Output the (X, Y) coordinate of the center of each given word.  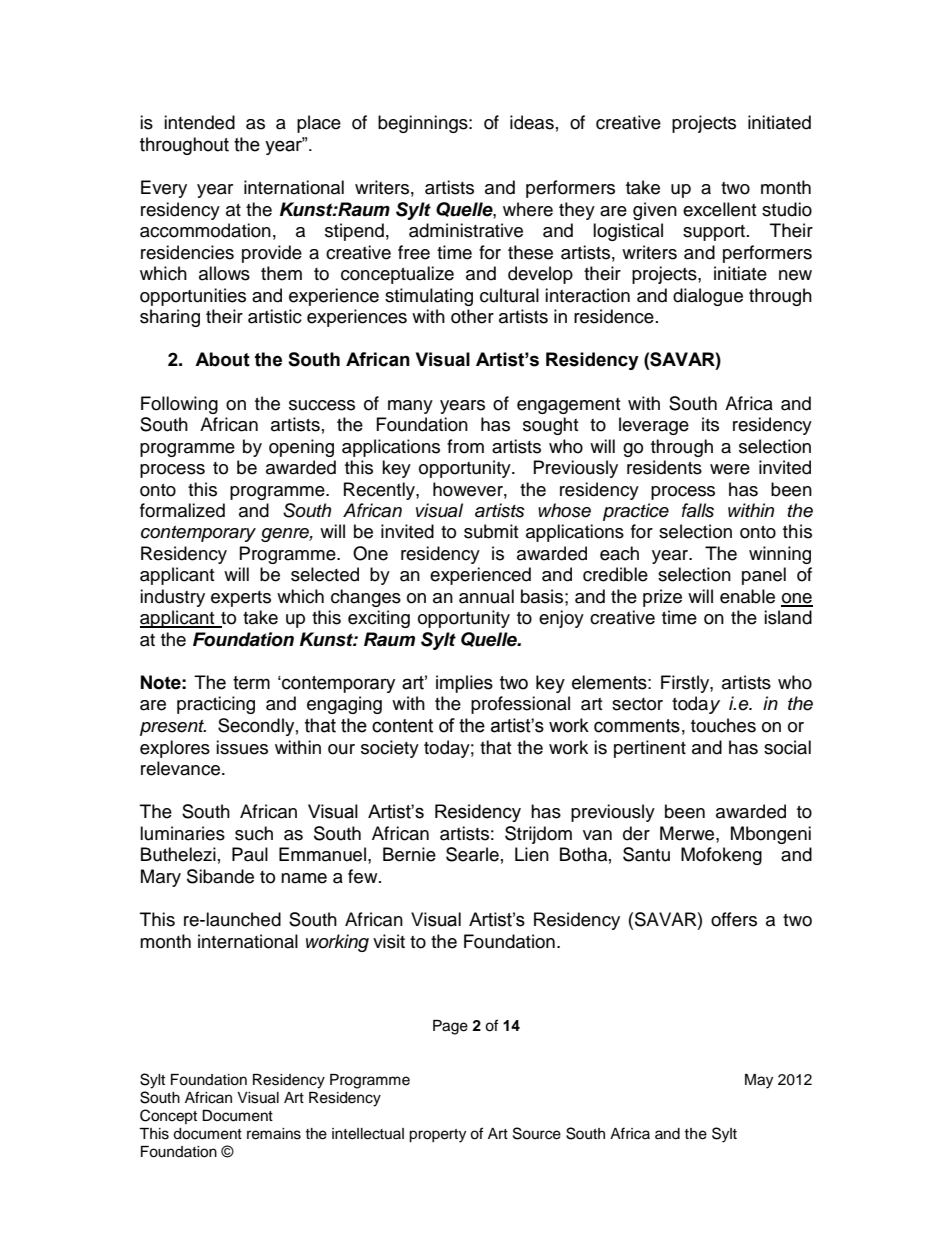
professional (520, 705)
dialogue (708, 297)
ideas (532, 122)
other (472, 316)
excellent (719, 209)
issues (242, 747)
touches (723, 725)
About (222, 359)
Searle (472, 854)
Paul (250, 854)
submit (491, 531)
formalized (182, 510)
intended (199, 122)
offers (734, 919)
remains (274, 1134)
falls (698, 510)
